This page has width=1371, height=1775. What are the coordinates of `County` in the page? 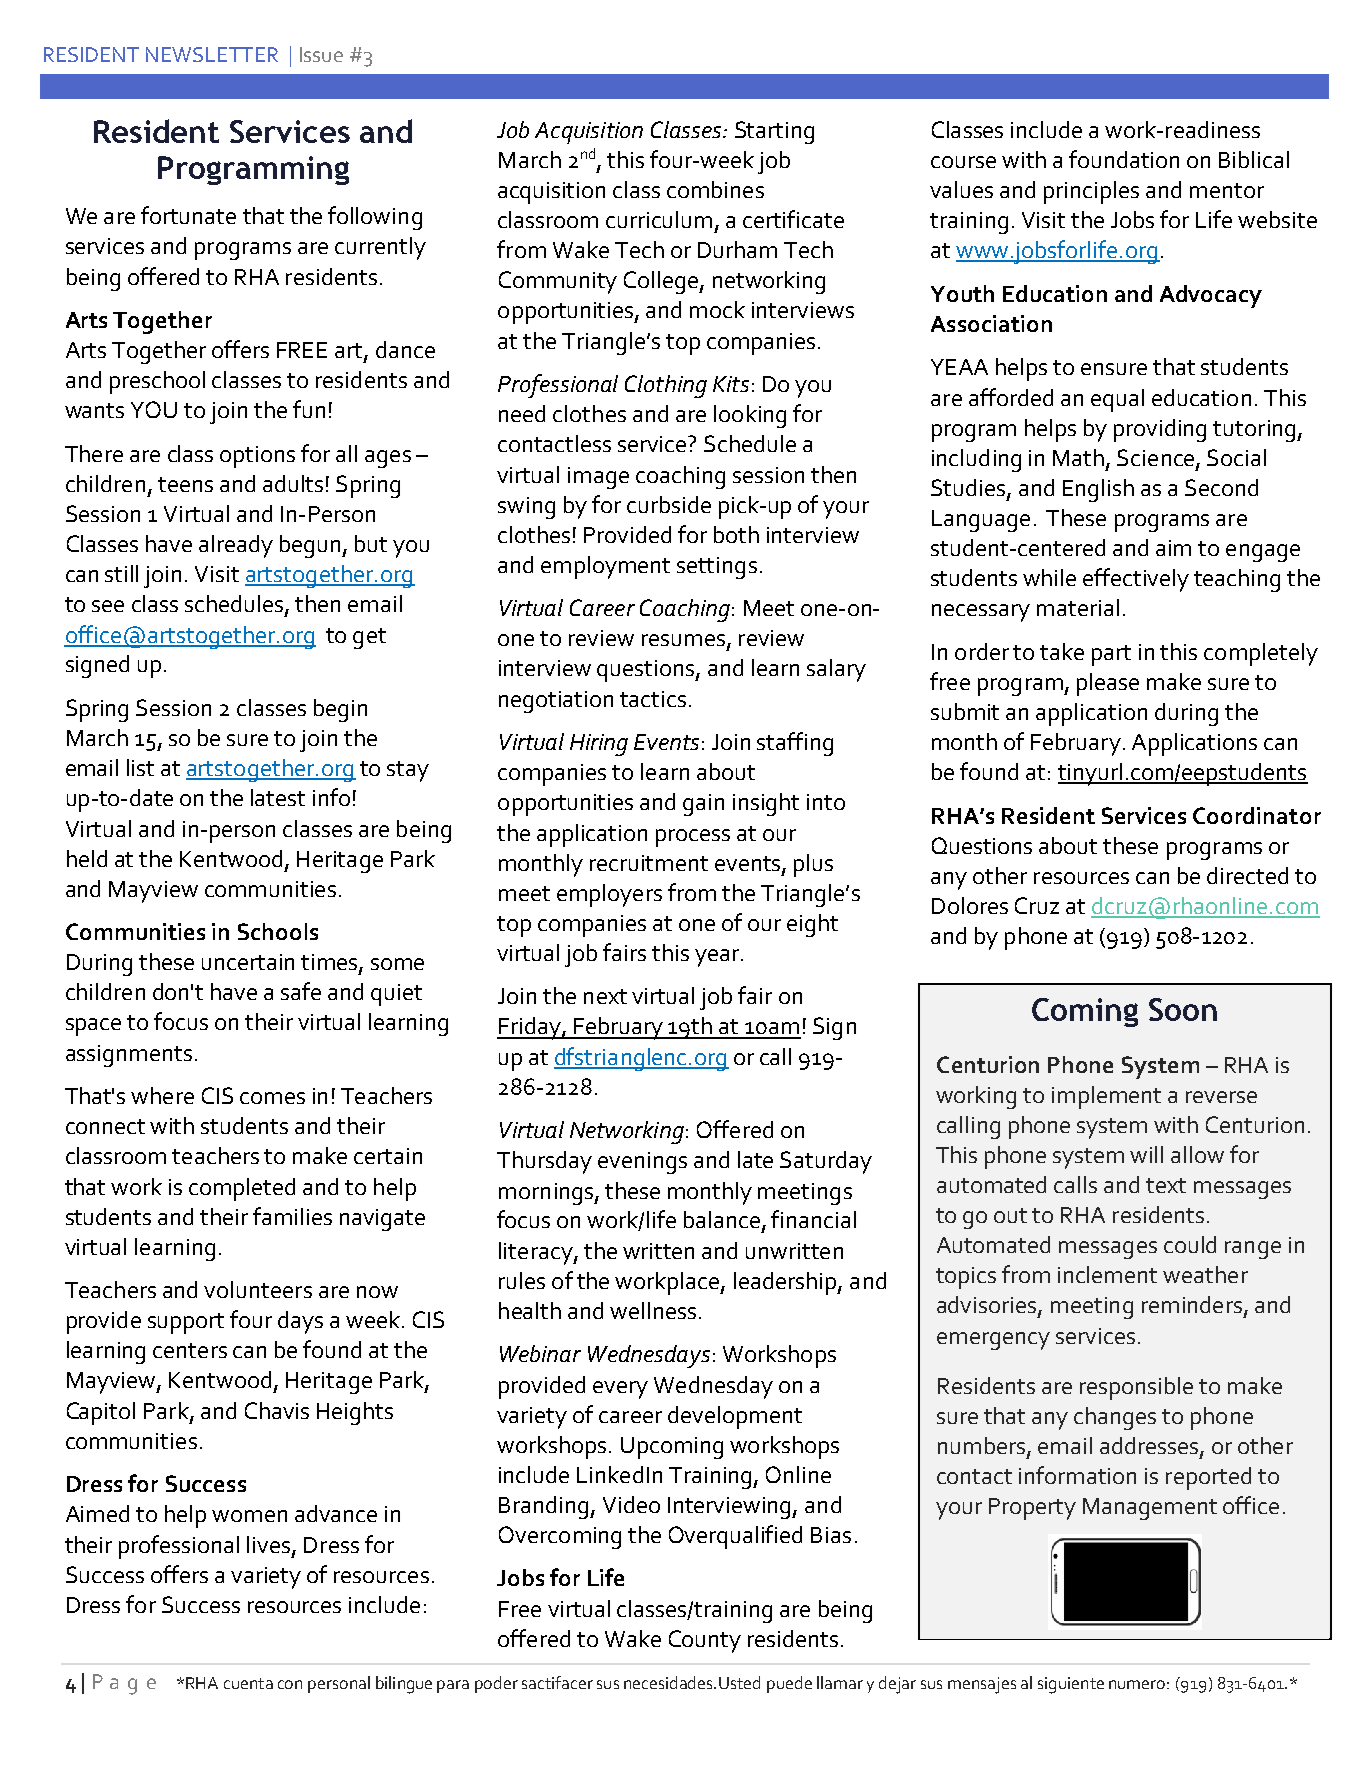 It's located at (705, 1641).
